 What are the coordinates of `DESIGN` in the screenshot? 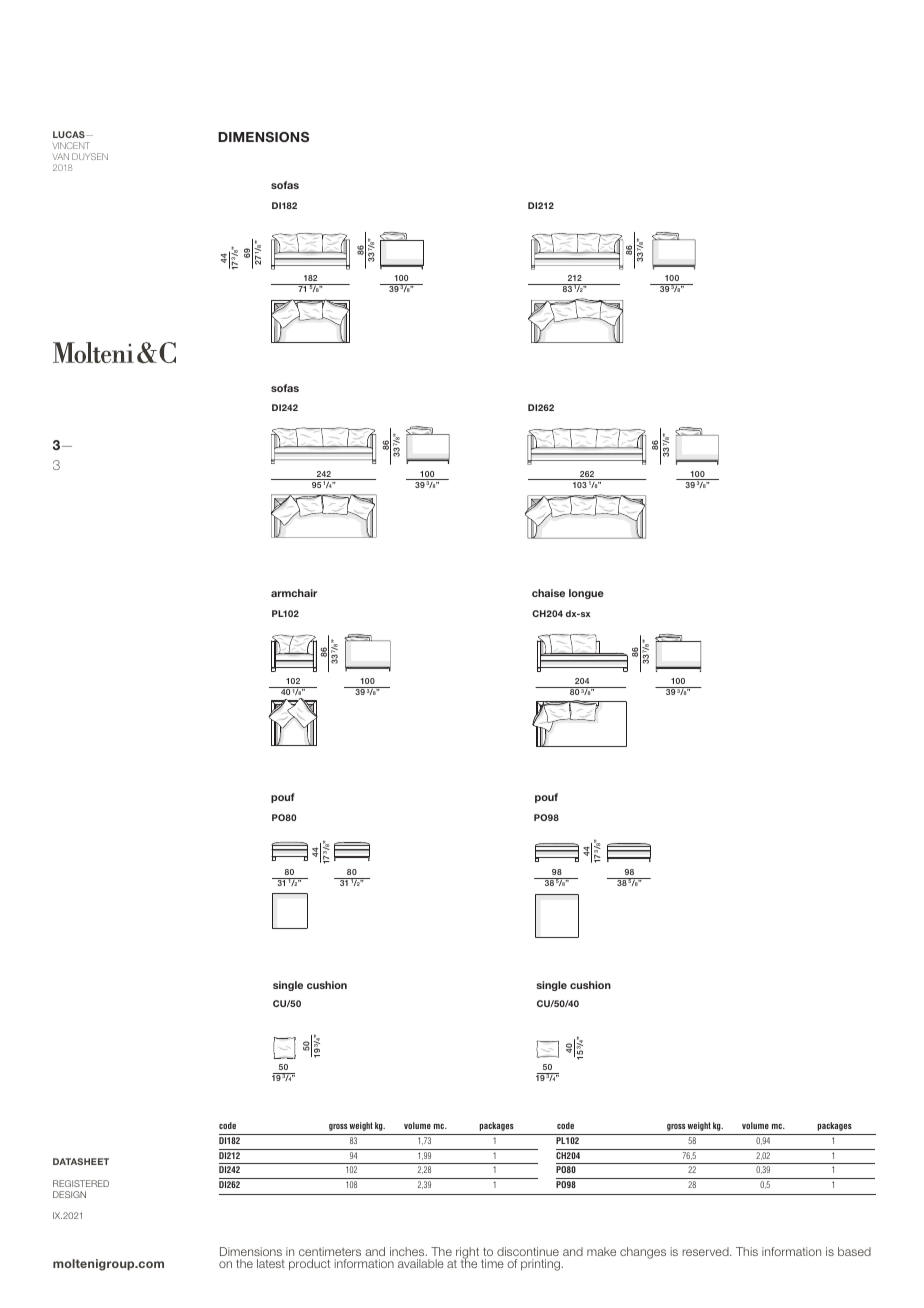 It's located at (69, 1194).
